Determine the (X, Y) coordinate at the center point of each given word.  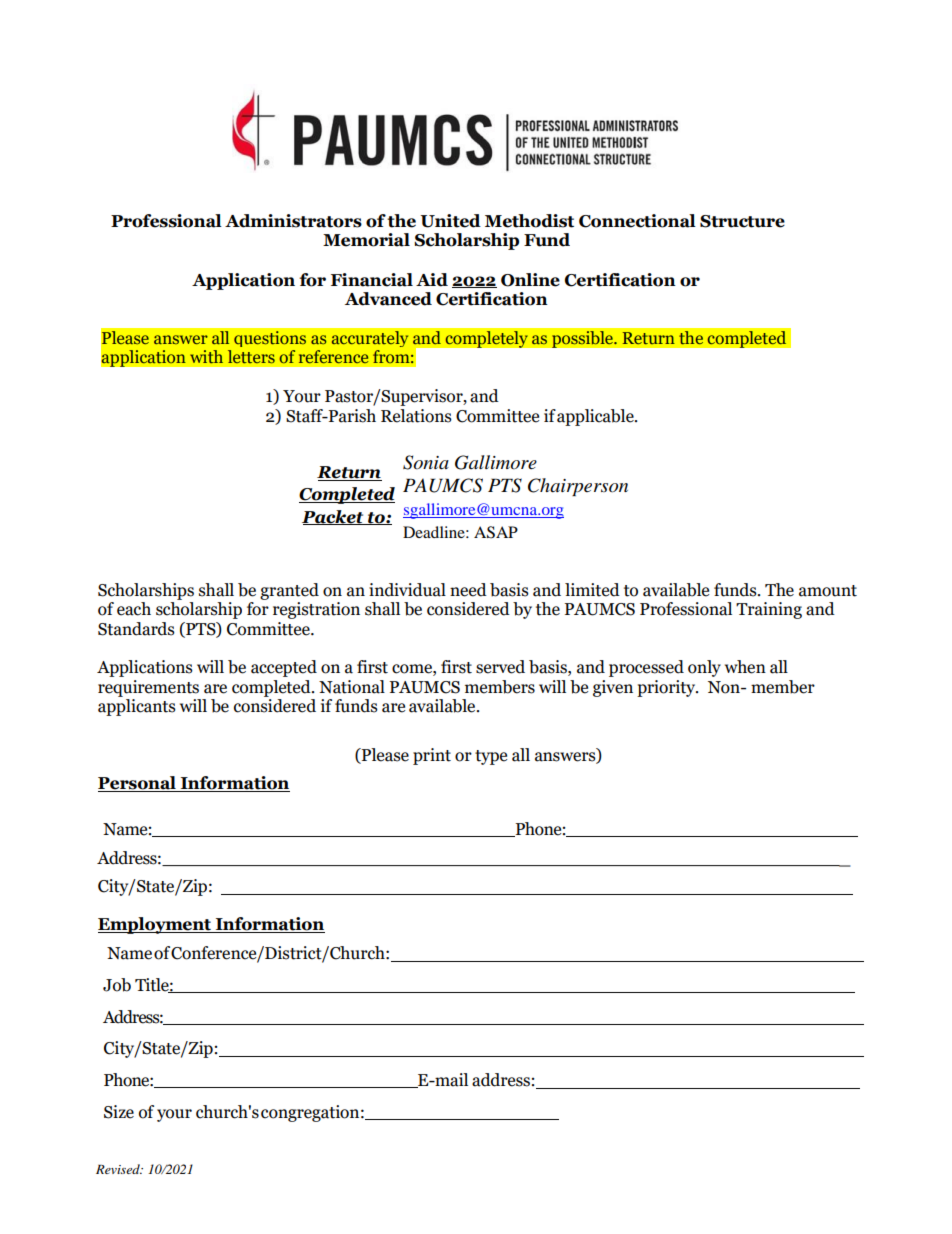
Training (769, 610)
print (432, 756)
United (451, 221)
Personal (138, 784)
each (134, 609)
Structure (742, 221)
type (491, 757)
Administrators (293, 221)
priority (667, 688)
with (206, 356)
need (468, 590)
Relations (416, 416)
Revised (119, 1169)
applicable (596, 417)
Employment (155, 925)
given (613, 688)
